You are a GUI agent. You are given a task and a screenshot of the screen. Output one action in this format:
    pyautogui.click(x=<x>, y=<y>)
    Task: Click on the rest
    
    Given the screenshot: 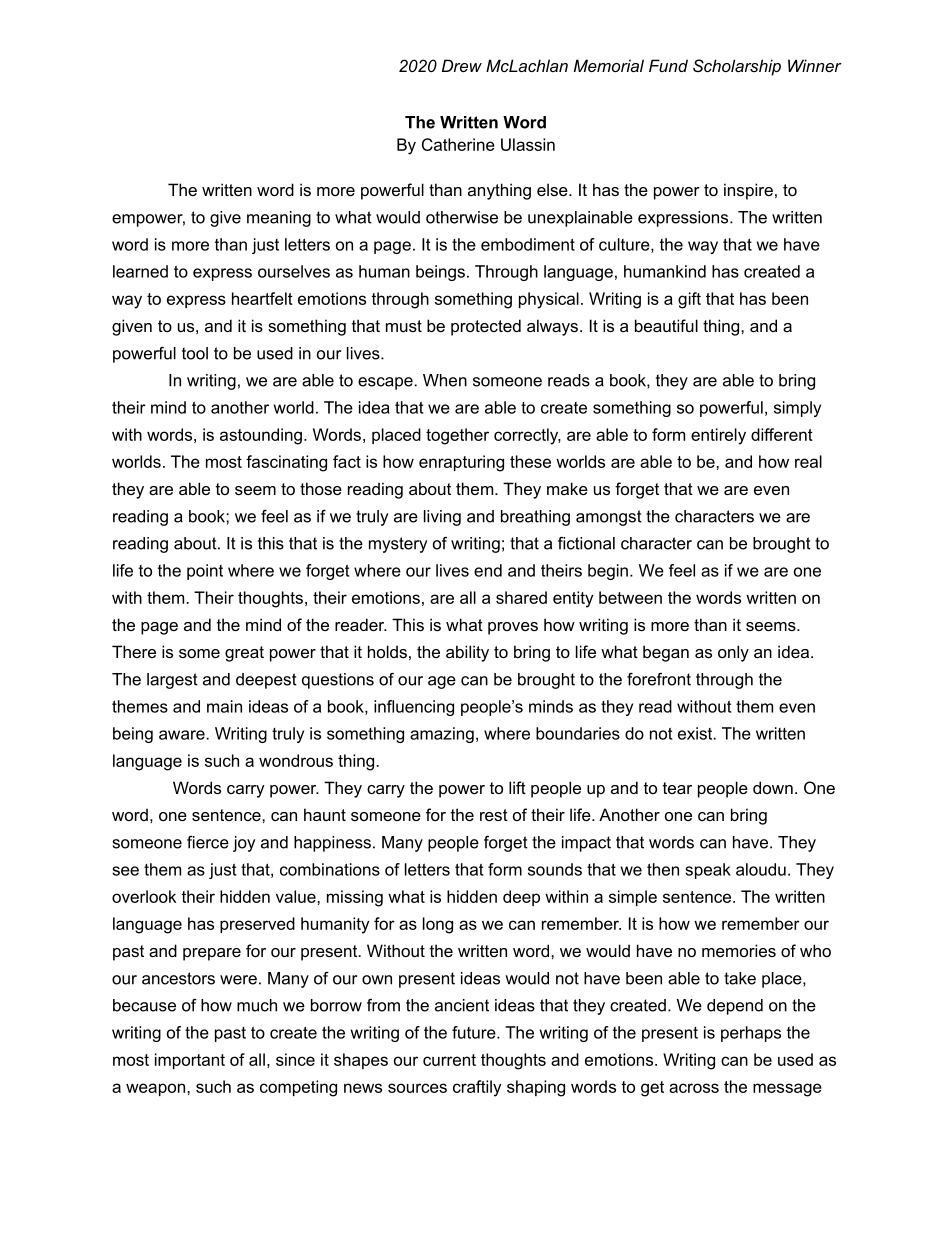 What is the action you would take?
    pyautogui.click(x=494, y=815)
